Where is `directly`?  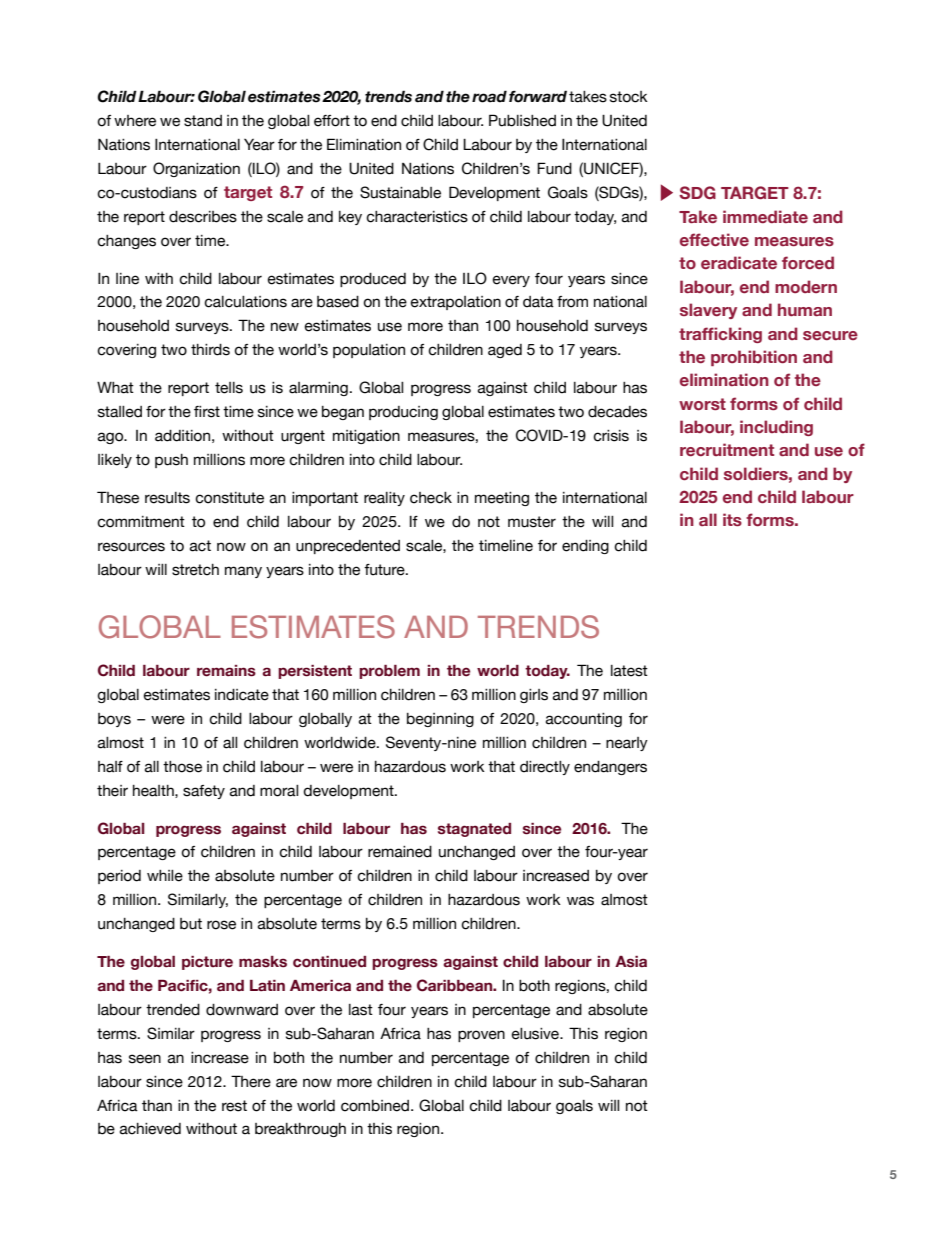
directly is located at coordinates (545, 768).
